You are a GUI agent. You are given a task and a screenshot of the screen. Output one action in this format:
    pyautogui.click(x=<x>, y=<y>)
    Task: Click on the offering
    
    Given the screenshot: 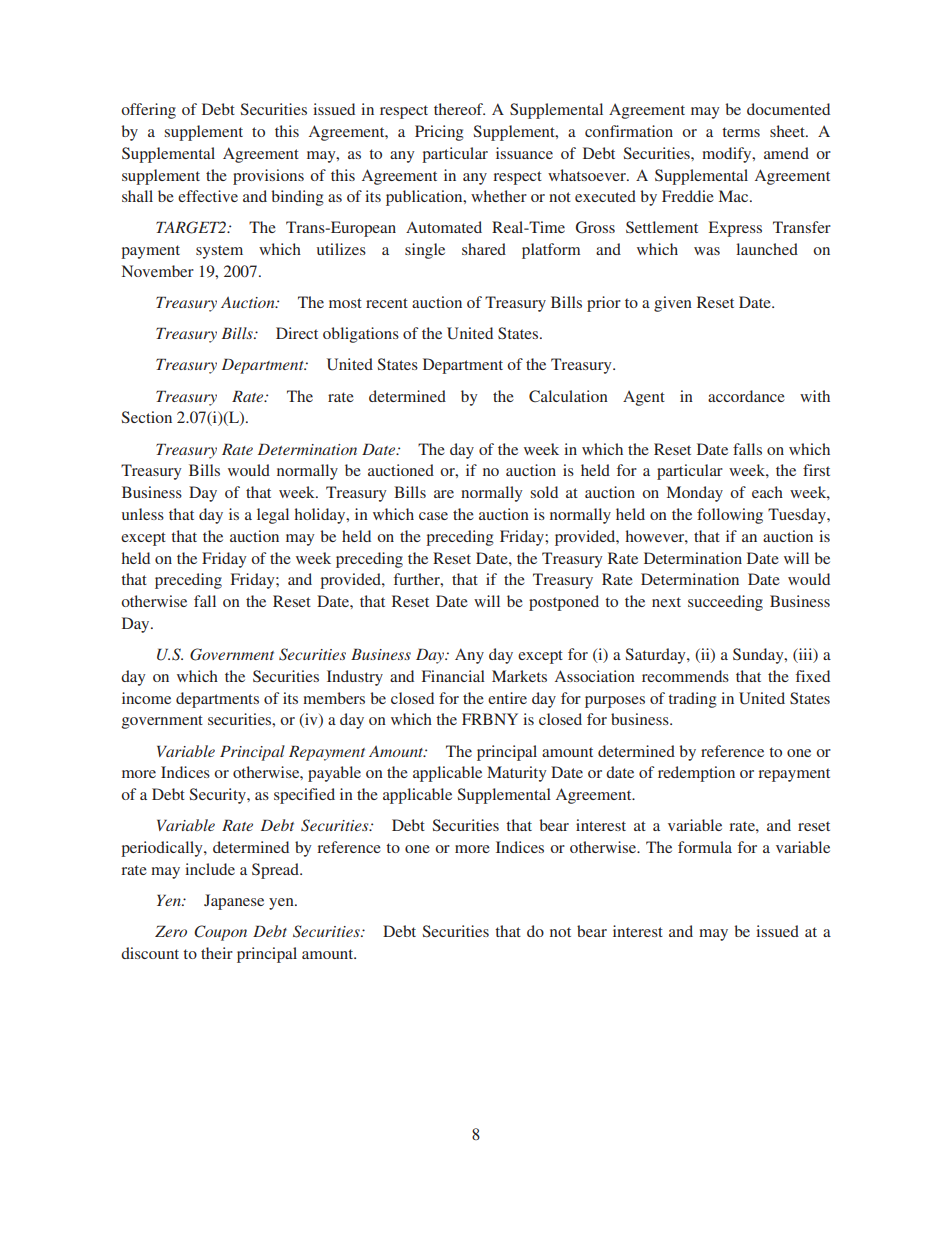 What is the action you would take?
    pyautogui.click(x=148, y=111)
